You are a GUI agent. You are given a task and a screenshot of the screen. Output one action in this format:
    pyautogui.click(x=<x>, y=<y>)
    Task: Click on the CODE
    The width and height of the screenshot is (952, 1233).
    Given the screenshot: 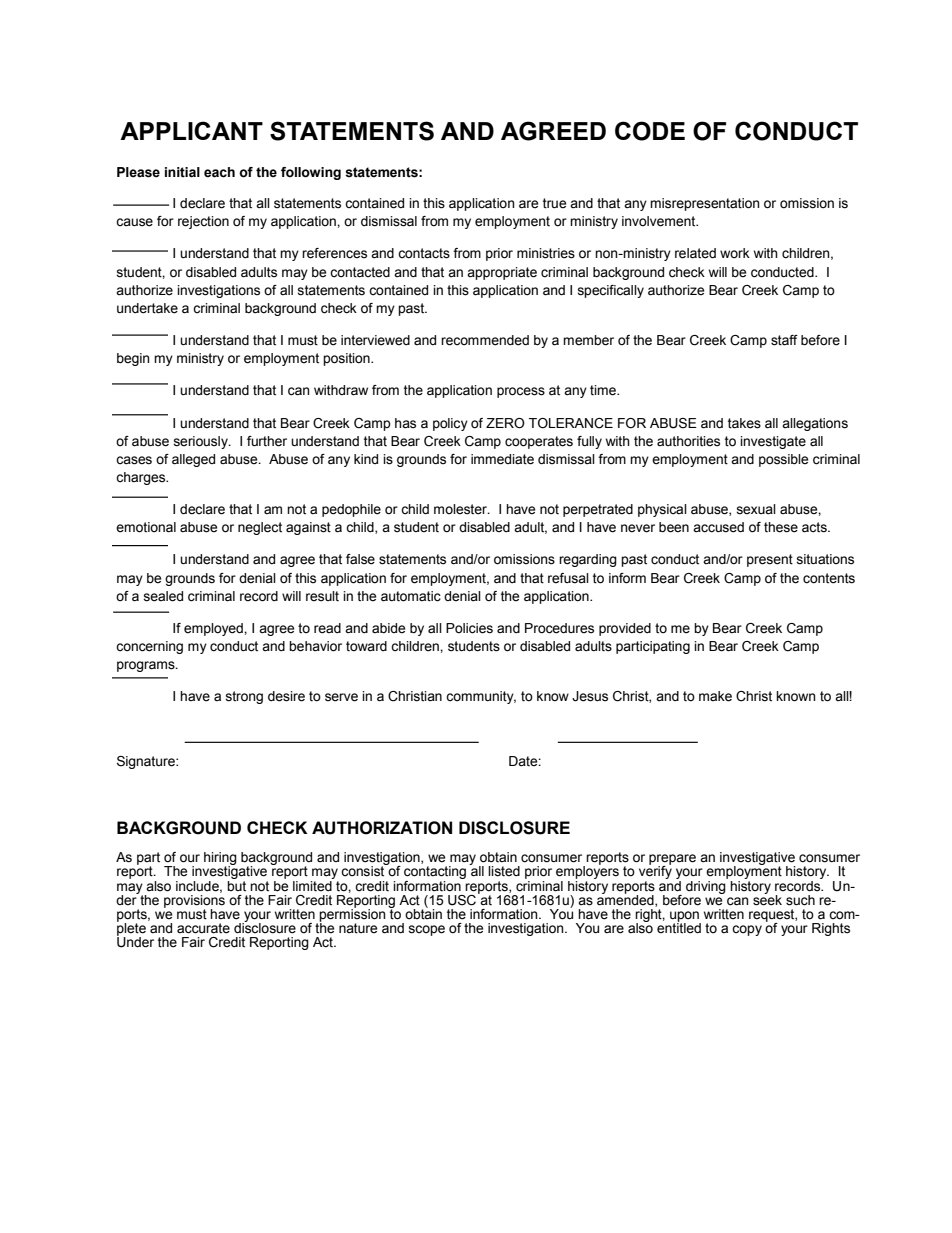 What is the action you would take?
    pyautogui.click(x=650, y=131)
